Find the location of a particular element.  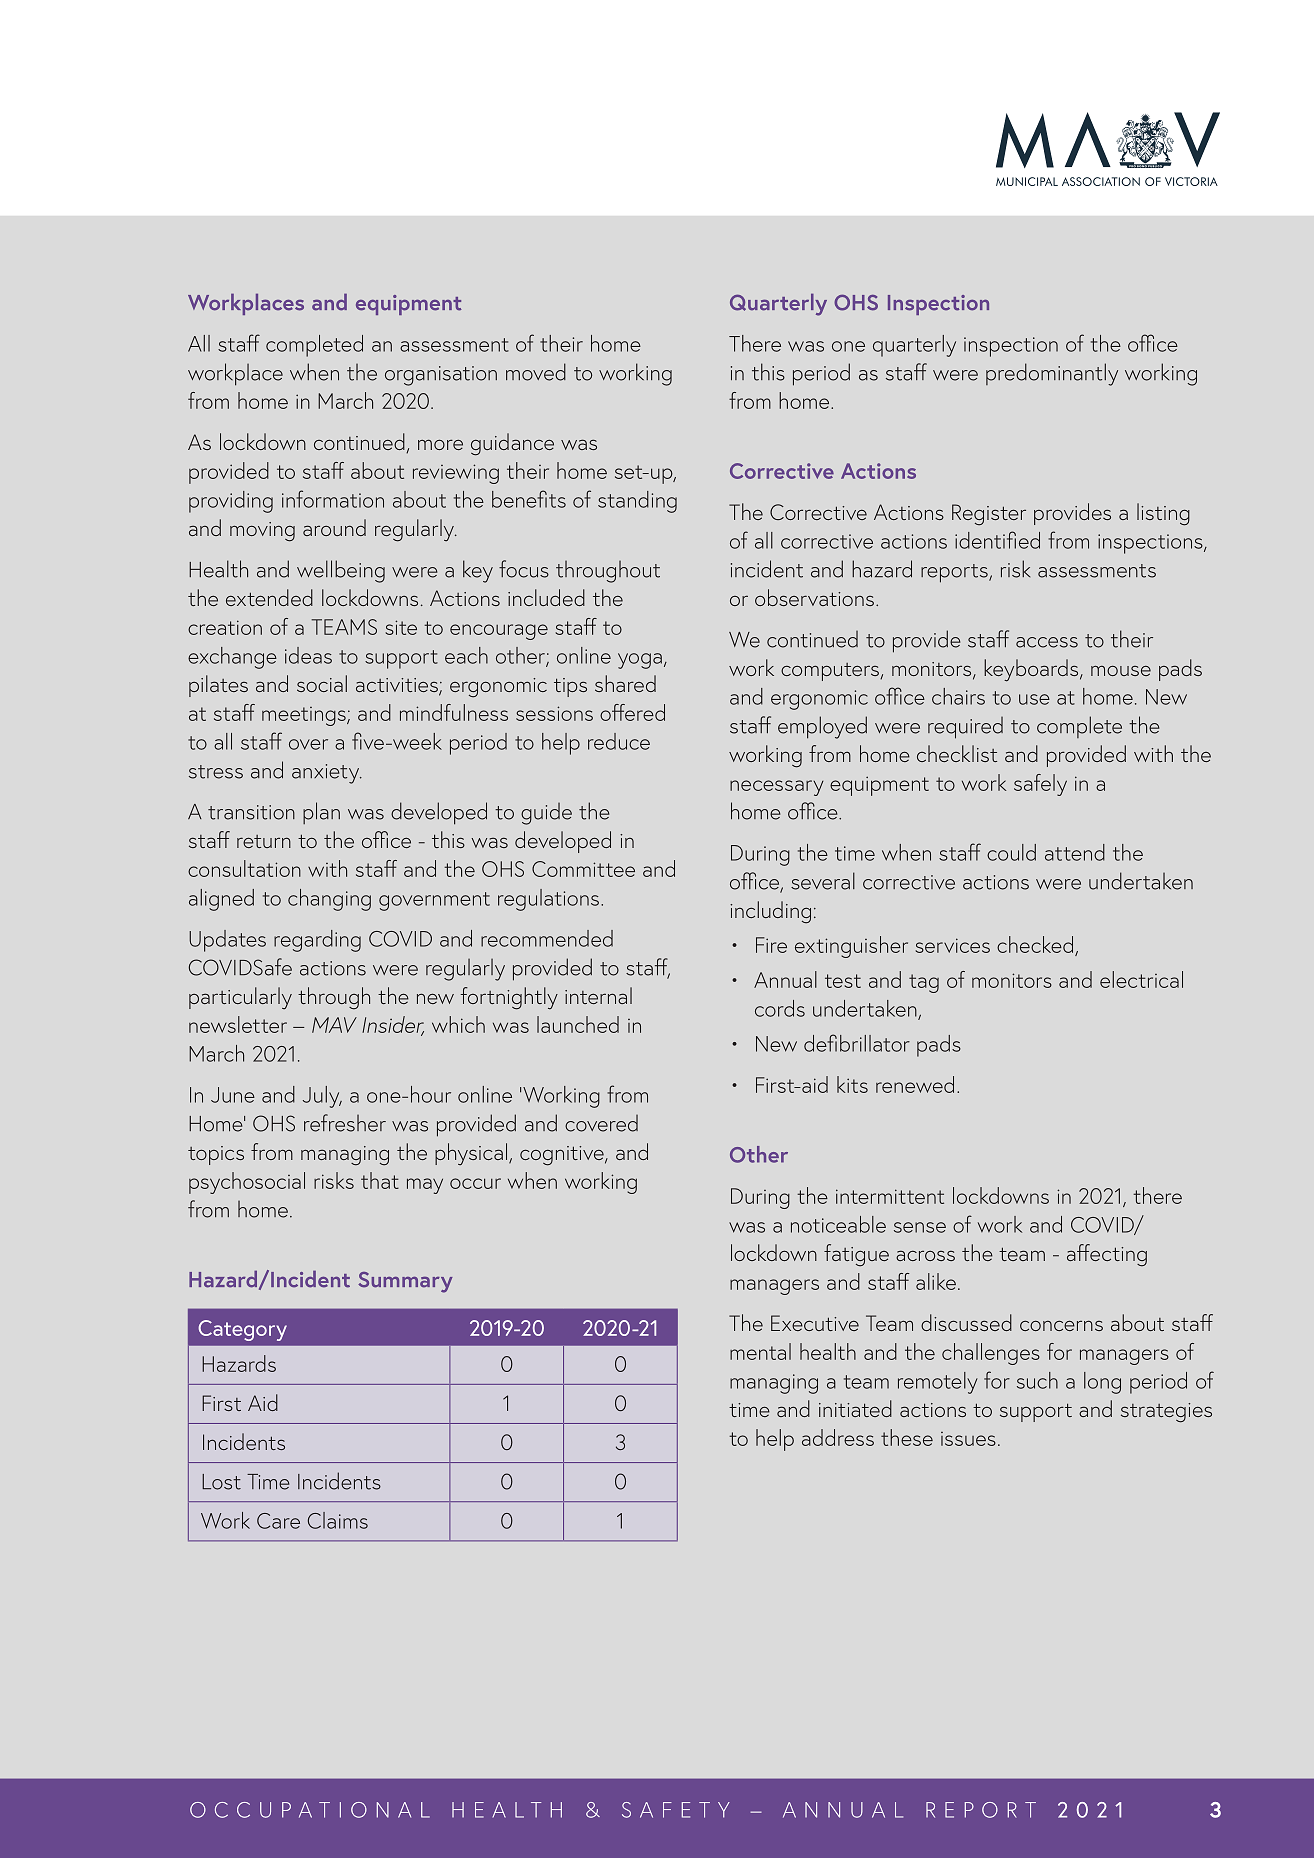

predominantly is located at coordinates (1052, 374).
